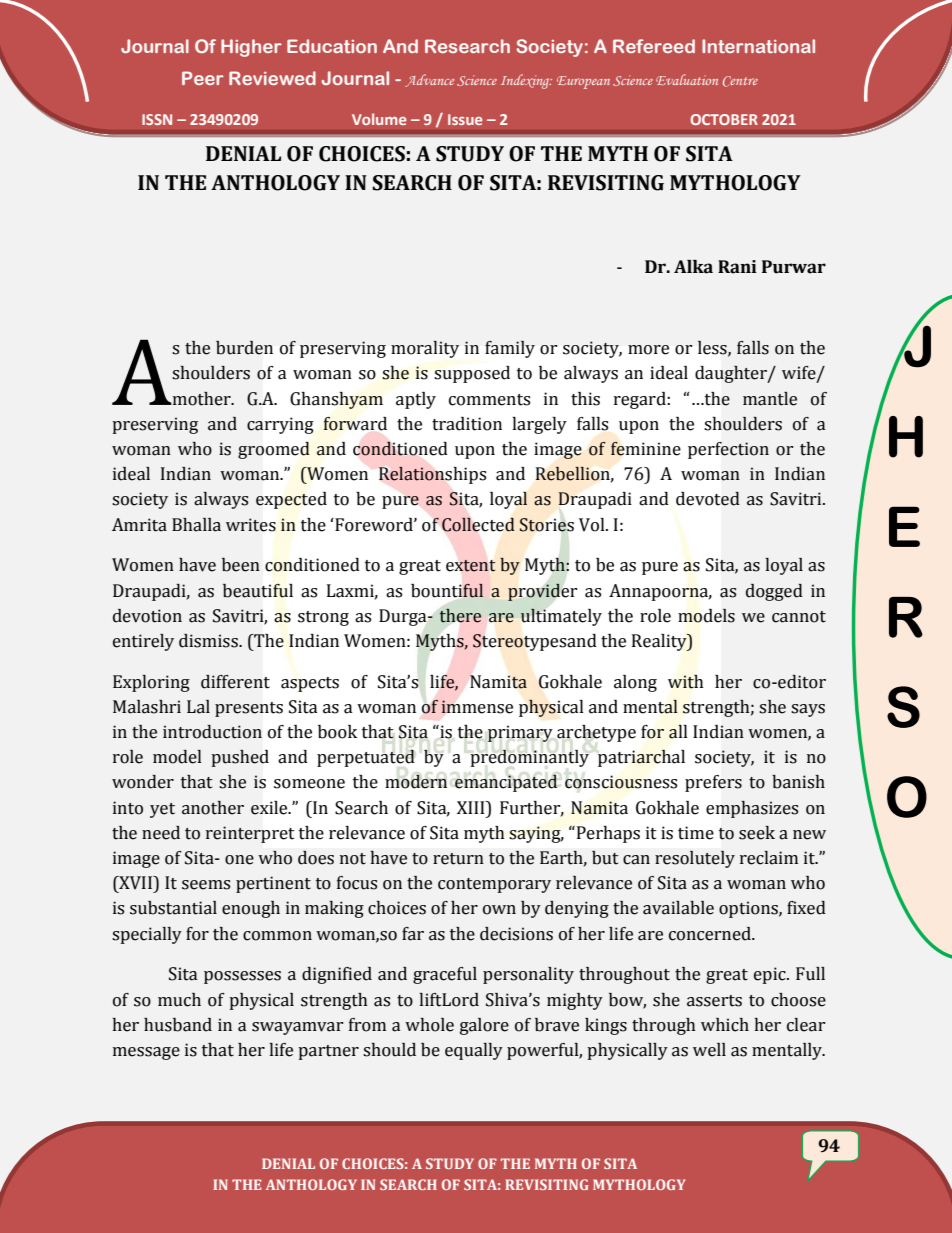  I want to click on prefers, so click(713, 783).
